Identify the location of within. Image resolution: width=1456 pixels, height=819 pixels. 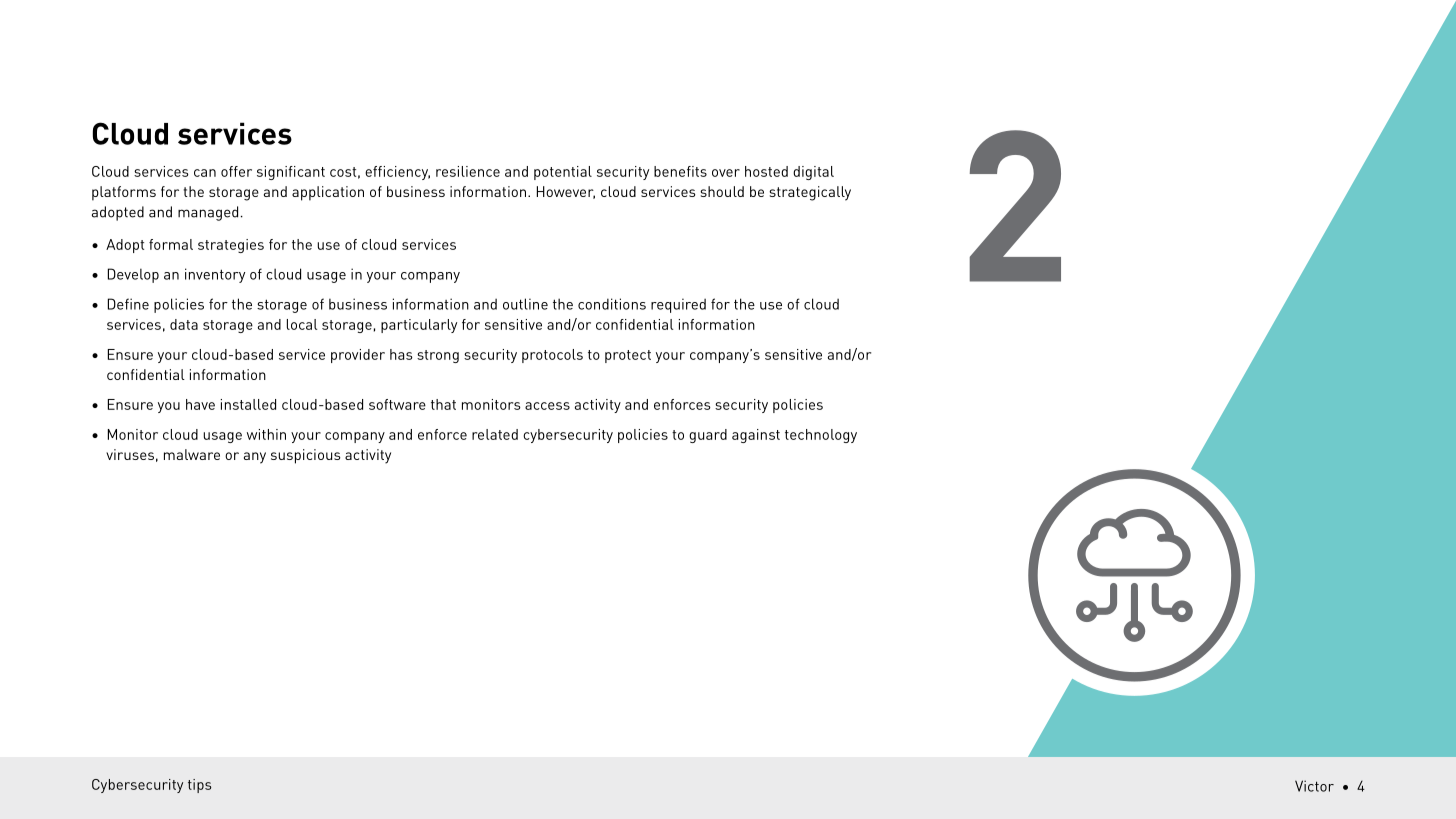
(266, 434).
